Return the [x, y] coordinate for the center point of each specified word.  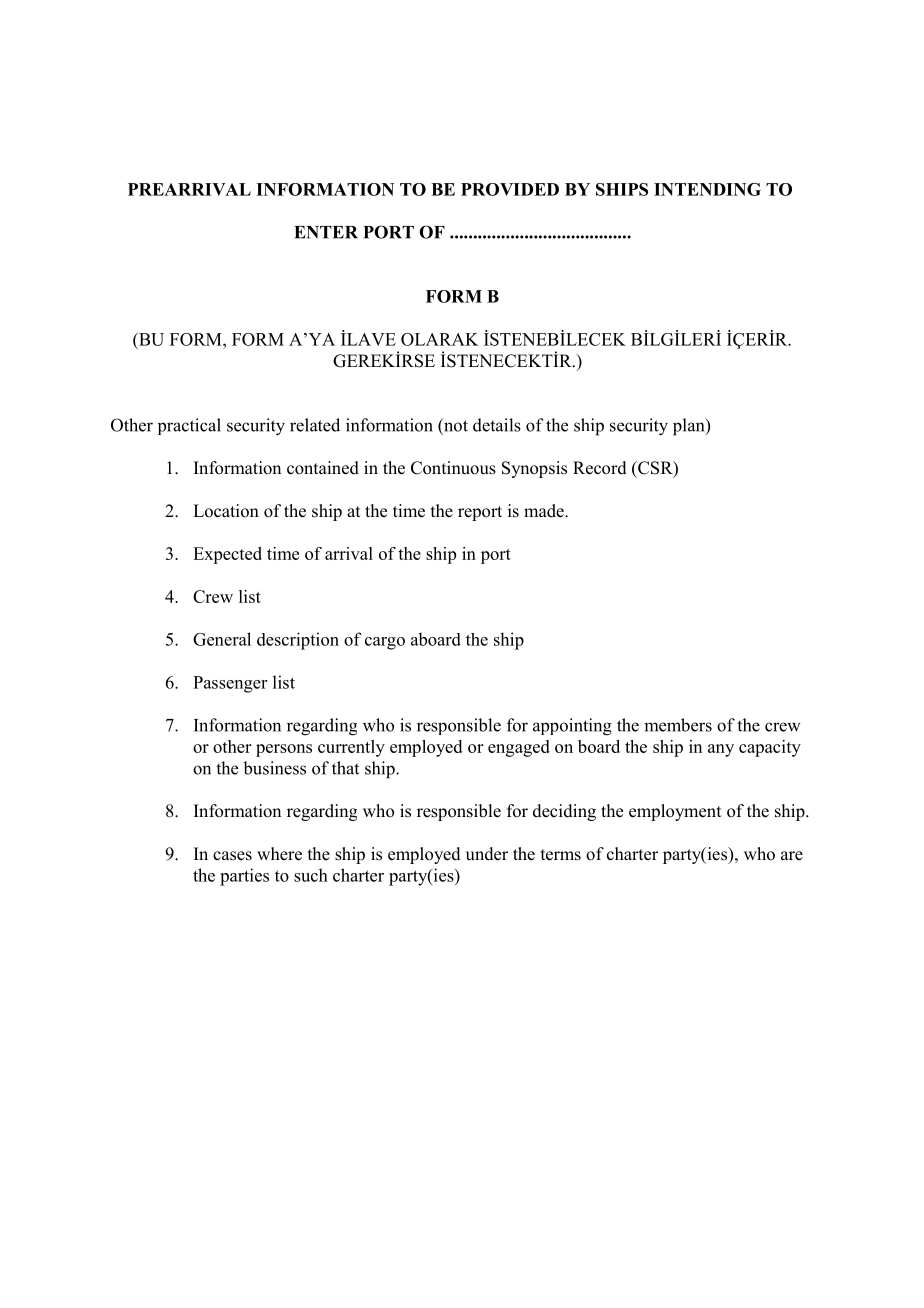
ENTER [326, 232]
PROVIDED [510, 189]
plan [690, 427]
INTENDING [707, 189]
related [315, 425]
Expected [227, 555]
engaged [519, 748]
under [487, 854]
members [678, 725]
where [279, 854]
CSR [655, 469]
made [545, 511]
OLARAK [440, 339]
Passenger [230, 684]
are [792, 856]
